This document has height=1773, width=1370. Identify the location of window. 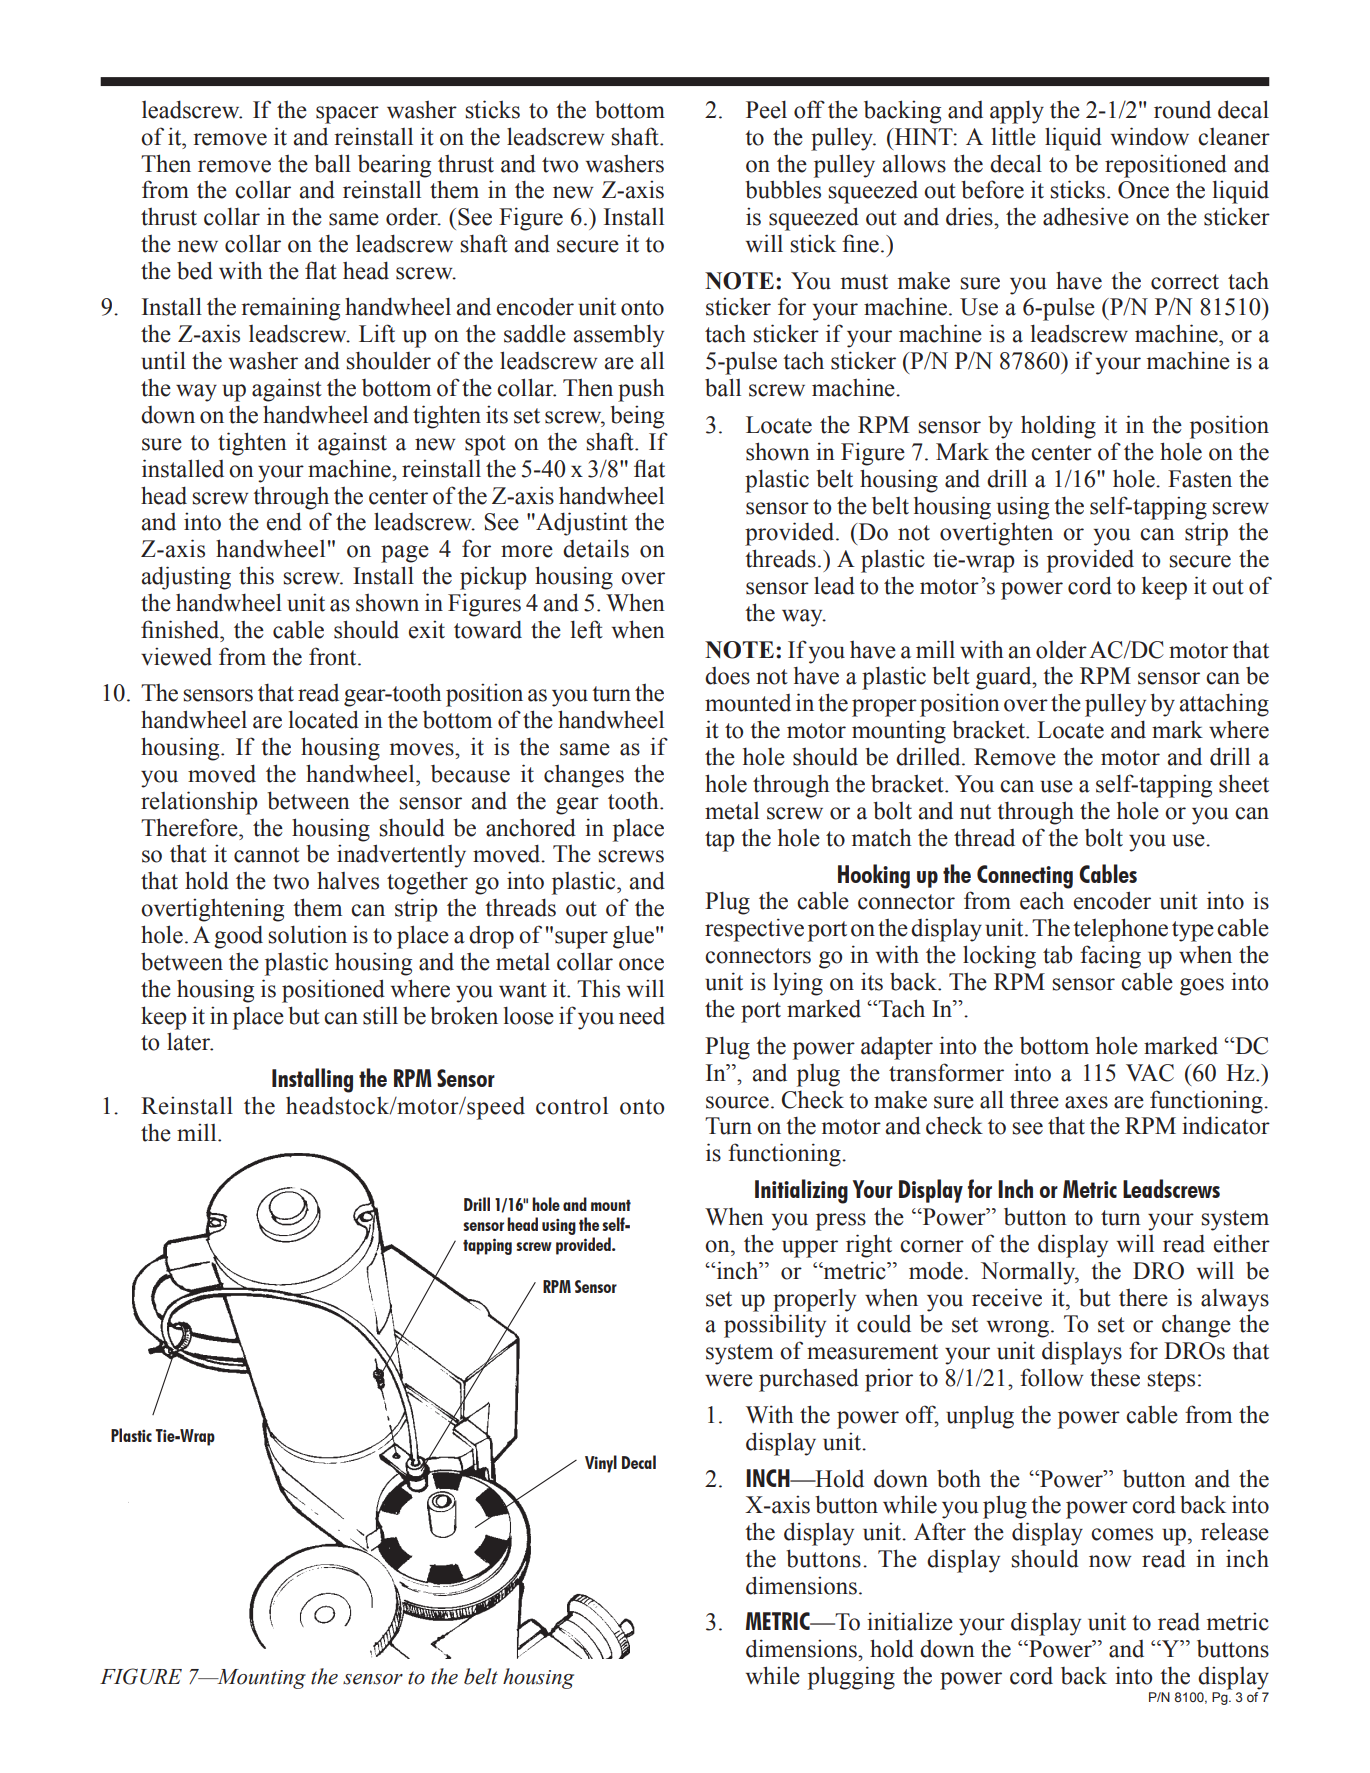
(1150, 136).
